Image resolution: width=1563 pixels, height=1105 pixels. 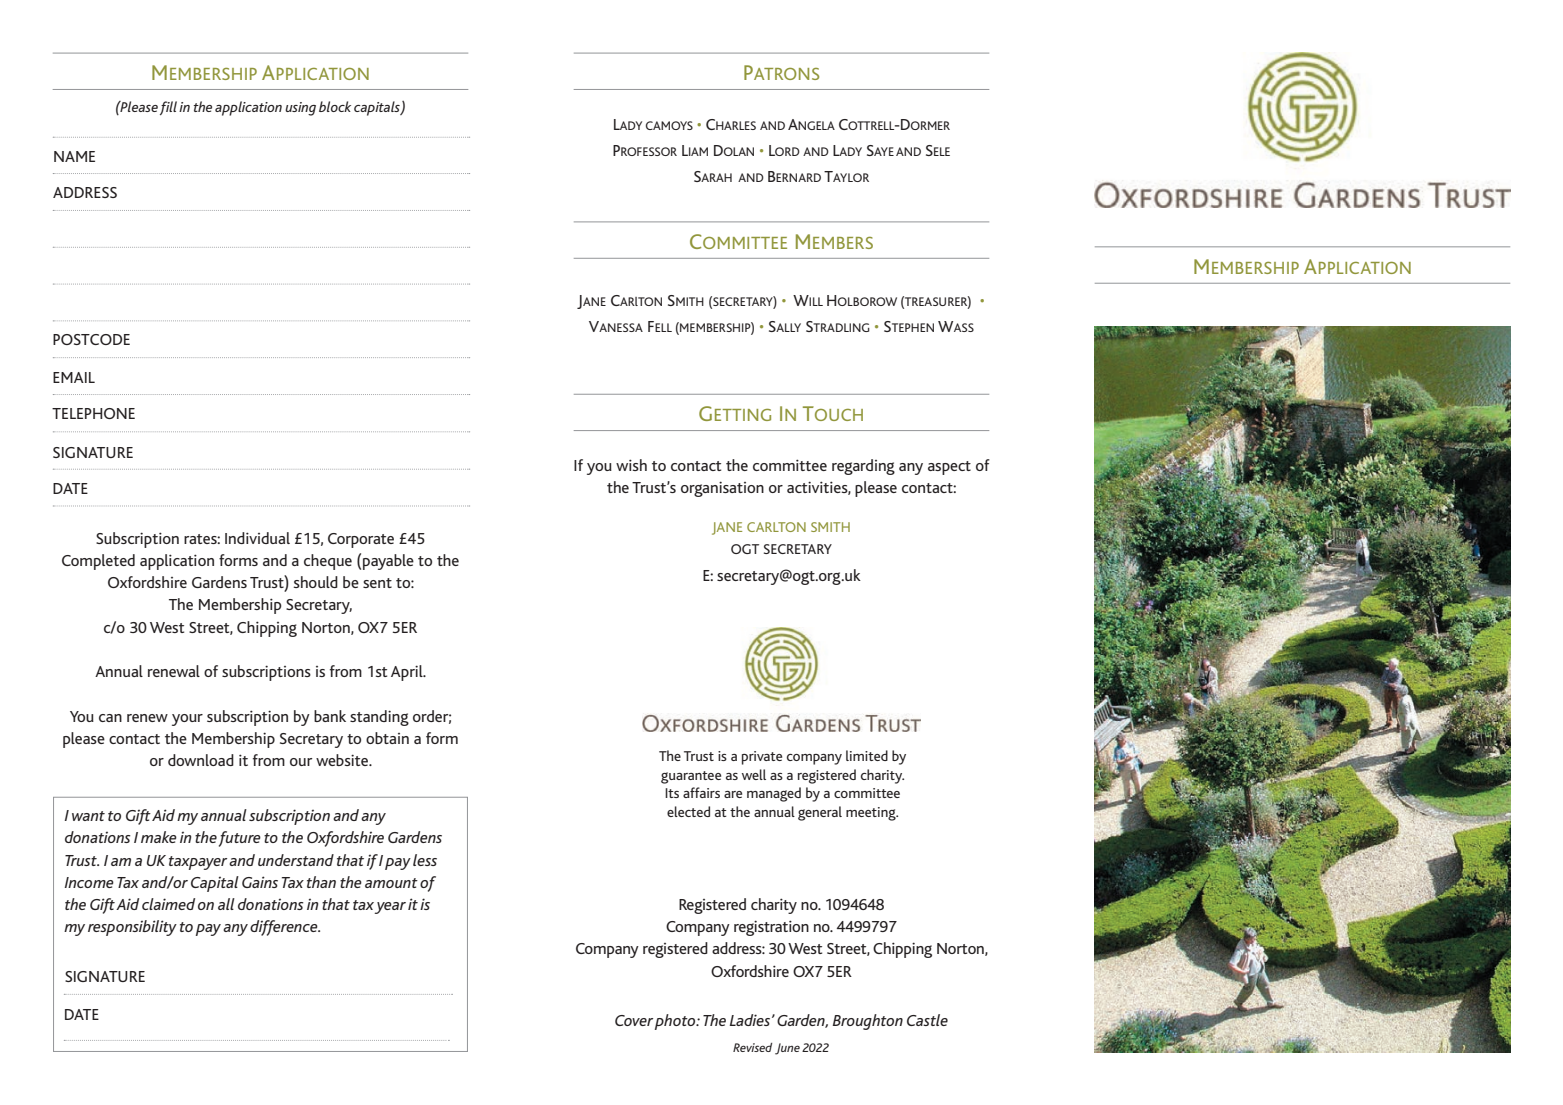 What do you see at coordinates (168, 108) in the document?
I see `fill` at bounding box center [168, 108].
